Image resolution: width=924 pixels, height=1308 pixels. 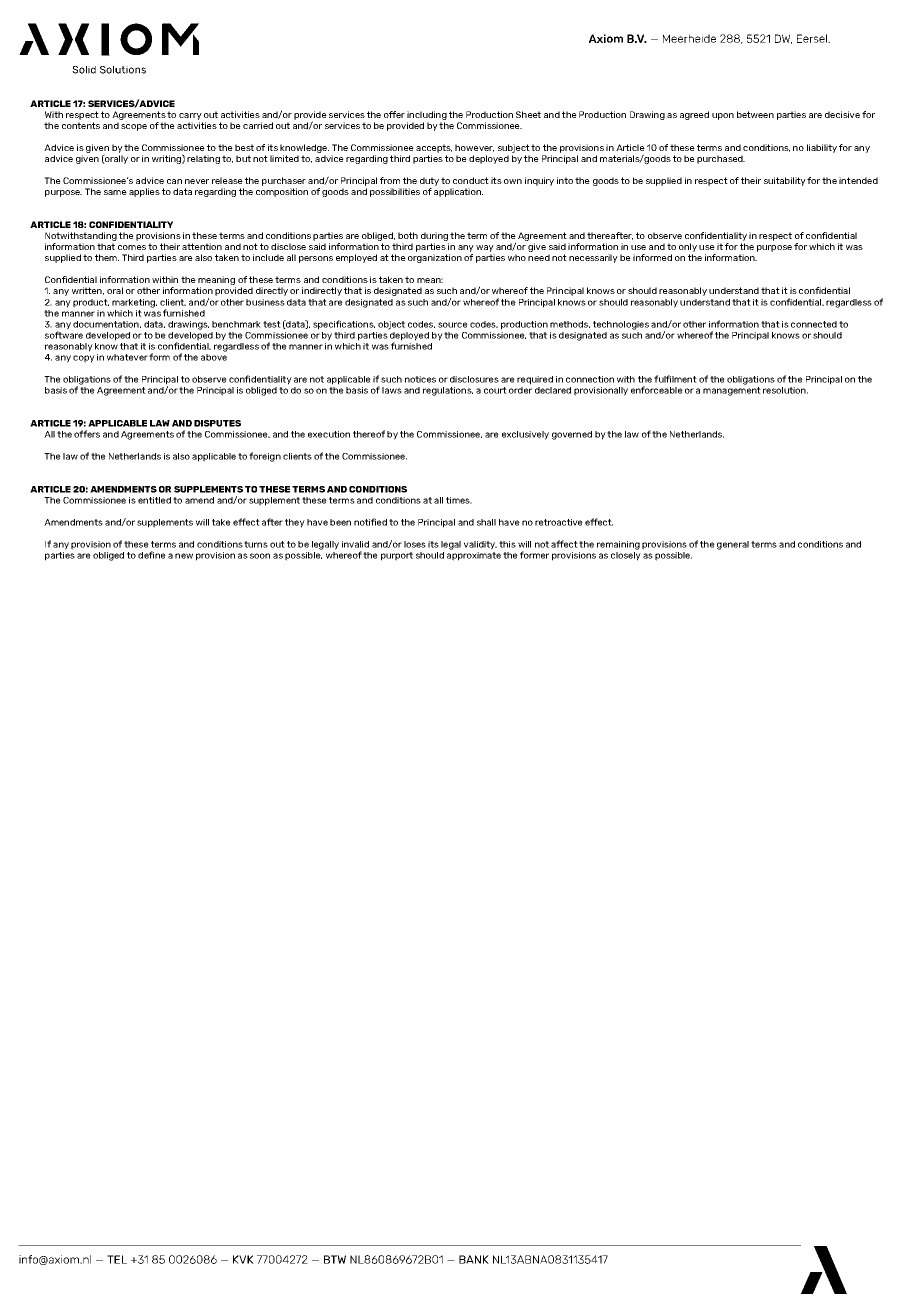 What do you see at coordinates (755, 114) in the screenshot?
I see `between` at bounding box center [755, 114].
